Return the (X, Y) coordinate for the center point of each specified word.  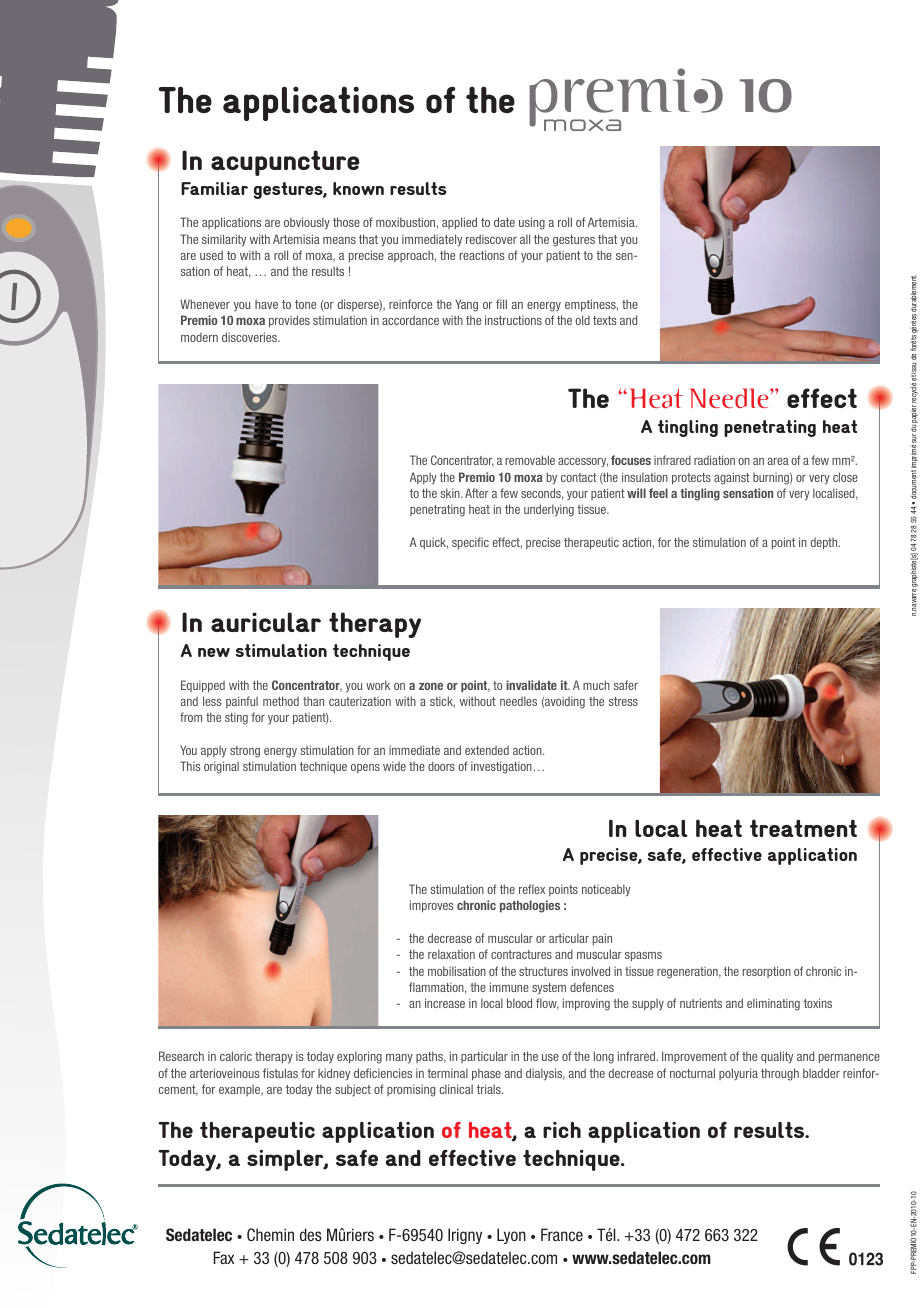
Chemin (270, 1234)
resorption (767, 972)
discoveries (251, 337)
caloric (236, 1056)
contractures (521, 954)
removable (530, 460)
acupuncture (285, 163)
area (778, 461)
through (780, 1074)
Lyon (511, 1236)
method (281, 701)
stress (623, 701)
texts (605, 320)
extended (487, 750)
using (532, 223)
